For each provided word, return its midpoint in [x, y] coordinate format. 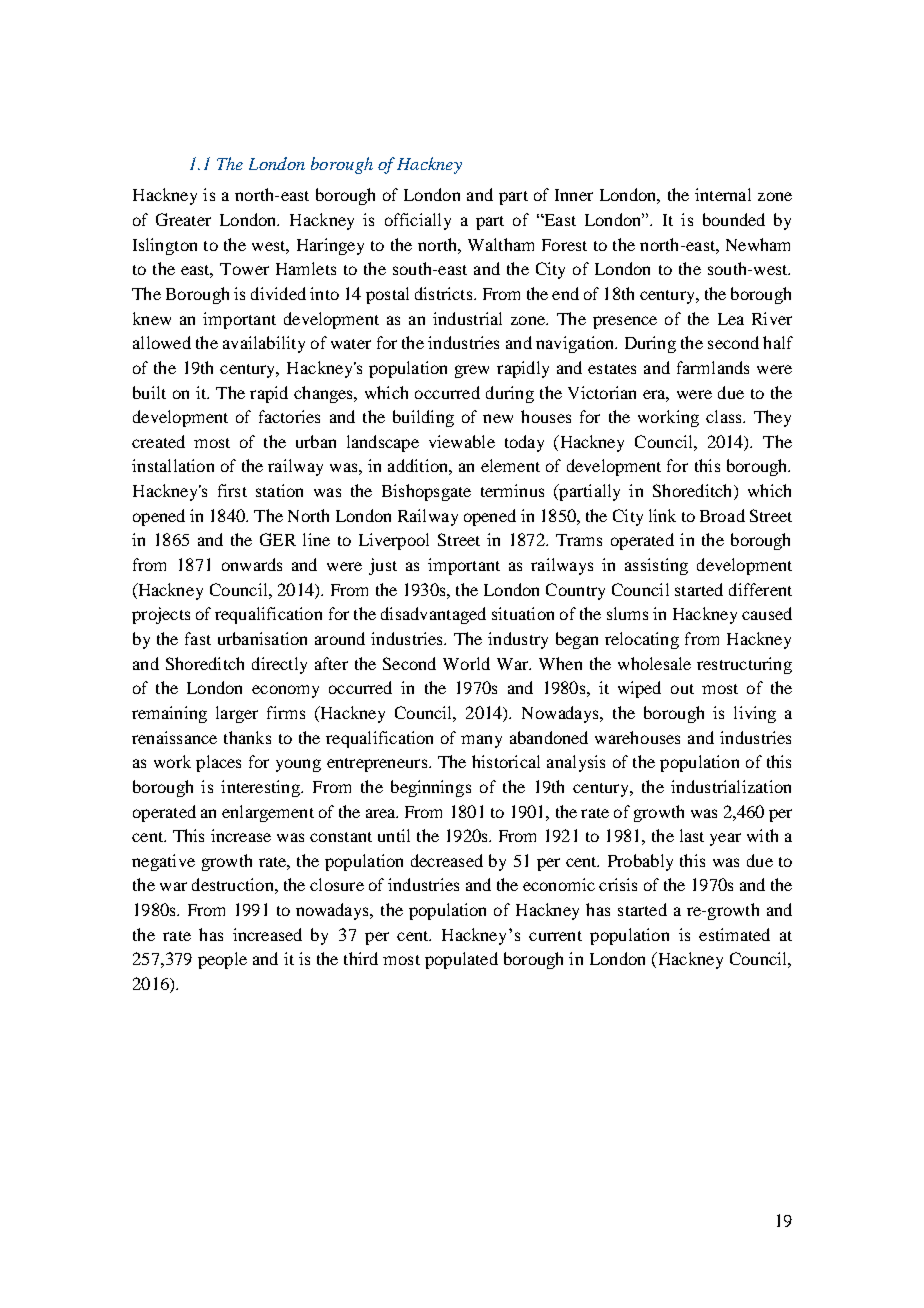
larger [237, 714]
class [725, 416]
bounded [734, 219]
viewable [462, 441]
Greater [183, 219]
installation [173, 465]
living [755, 714]
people [222, 960]
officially [418, 221]
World [466, 663]
